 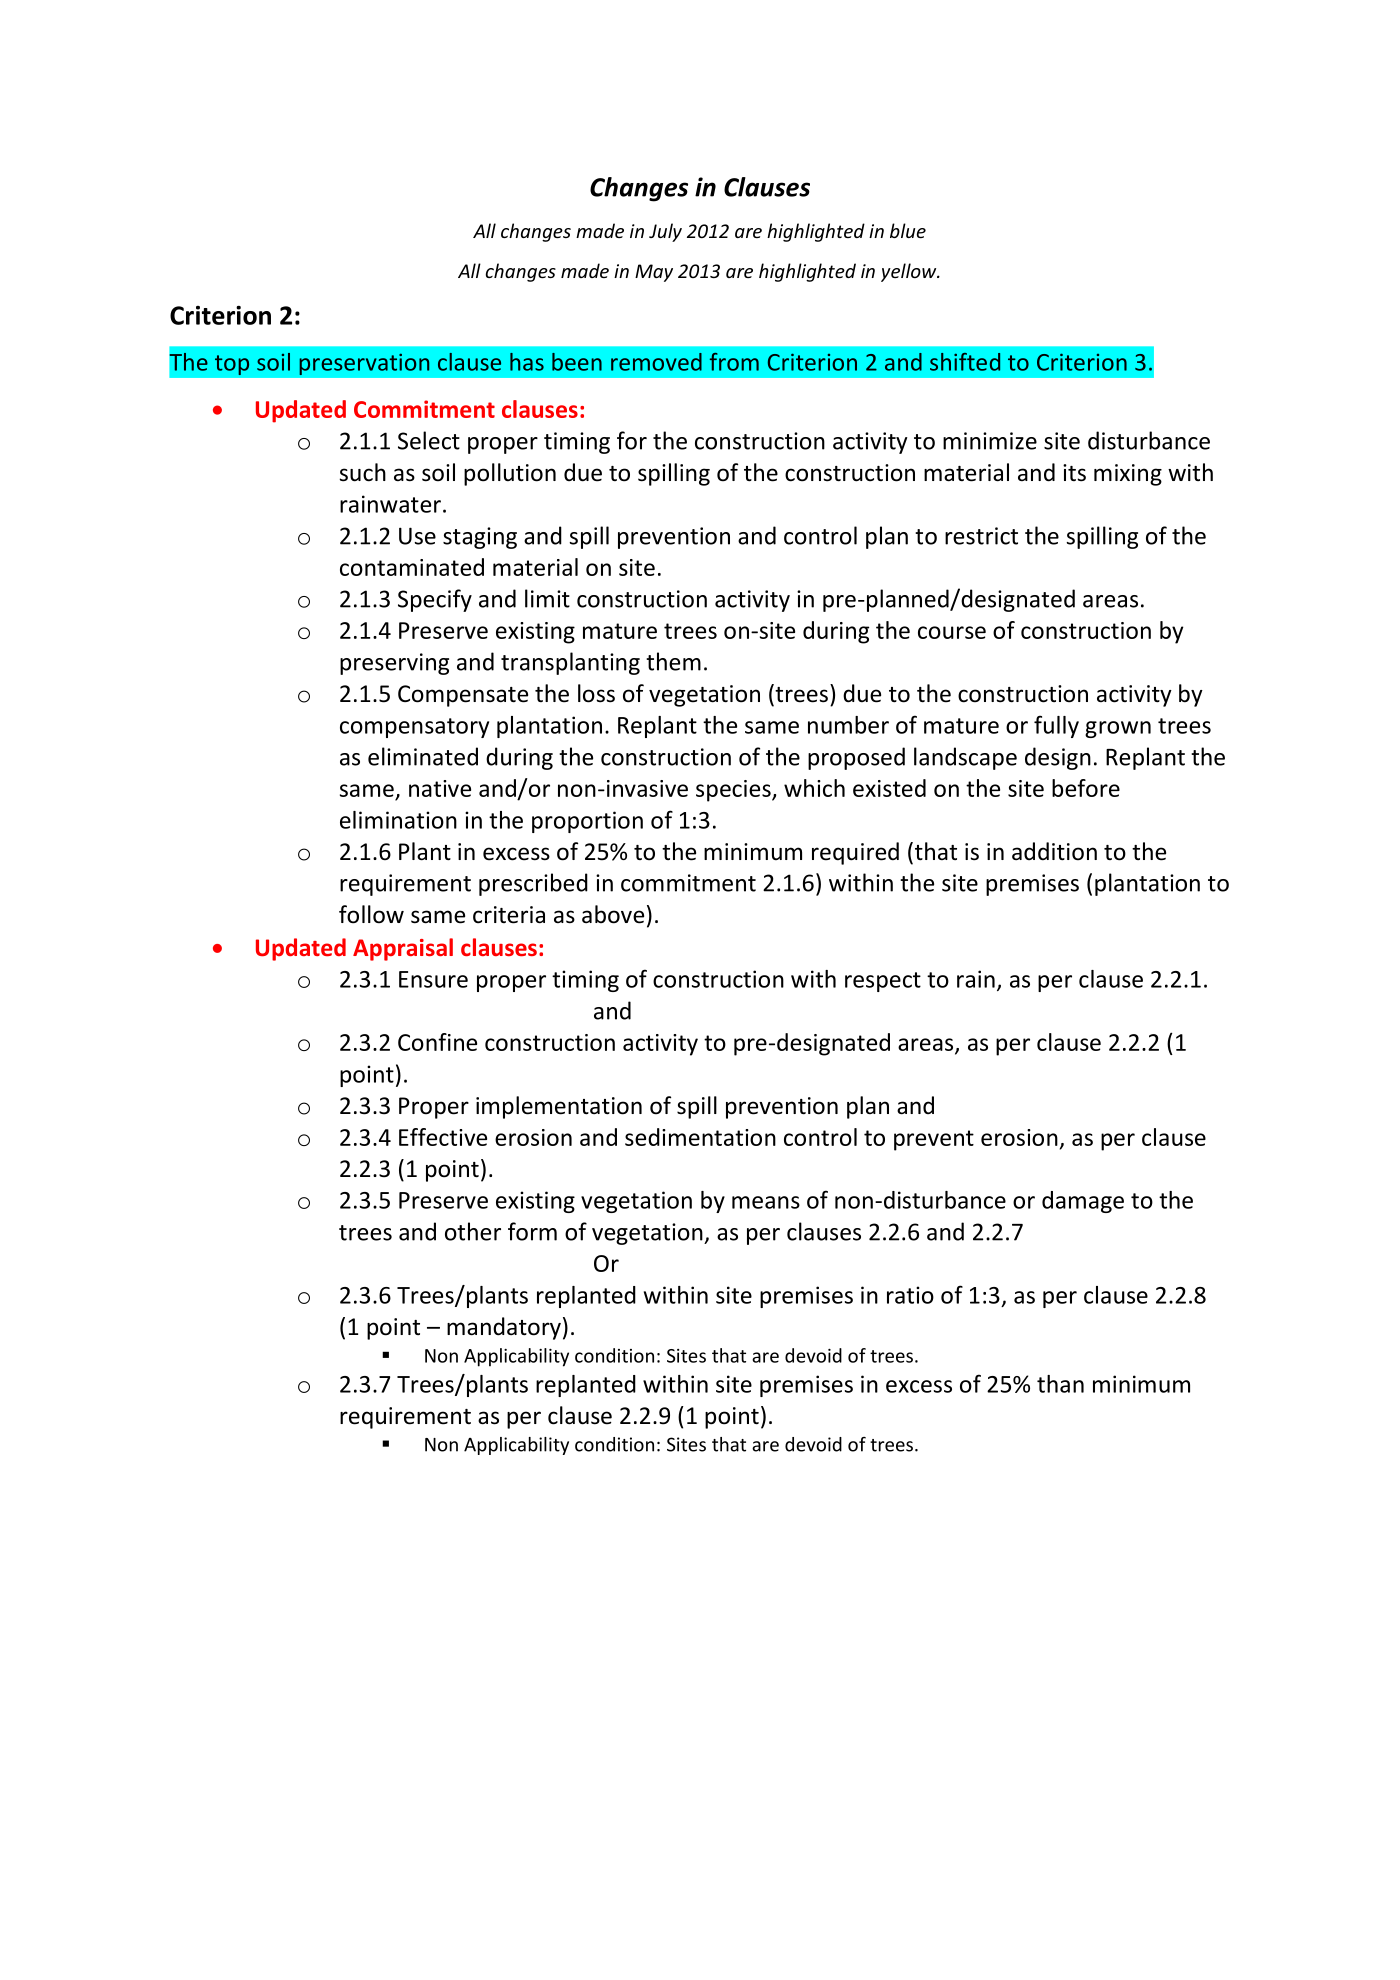 What do you see at coordinates (412, 567) in the screenshot?
I see `contaminated` at bounding box center [412, 567].
